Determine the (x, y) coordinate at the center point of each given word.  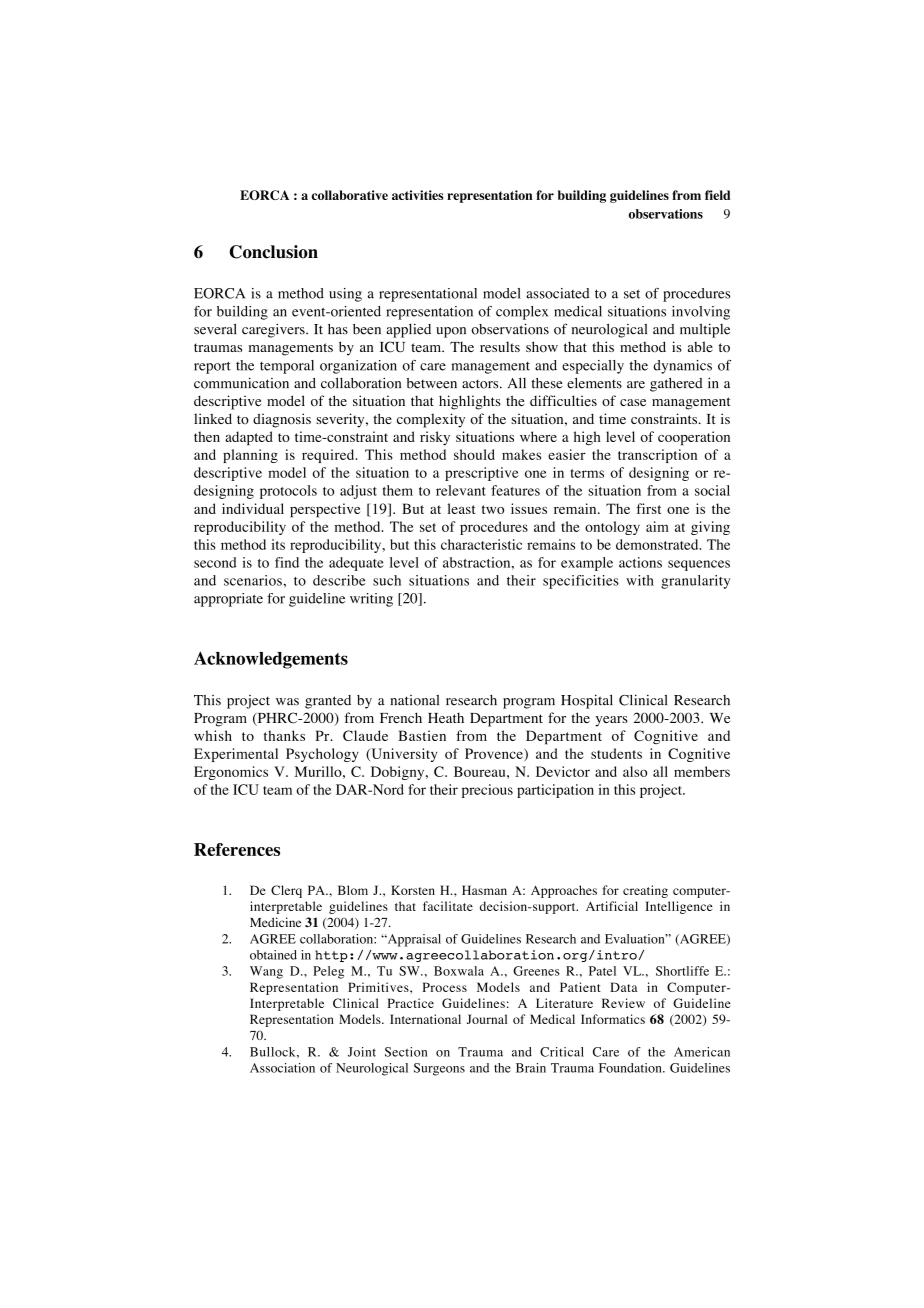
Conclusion (274, 252)
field (717, 195)
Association (282, 1068)
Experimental (236, 755)
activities (417, 195)
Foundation (631, 1068)
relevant (461, 490)
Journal (487, 1019)
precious (487, 791)
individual (253, 508)
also (635, 771)
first (648, 508)
